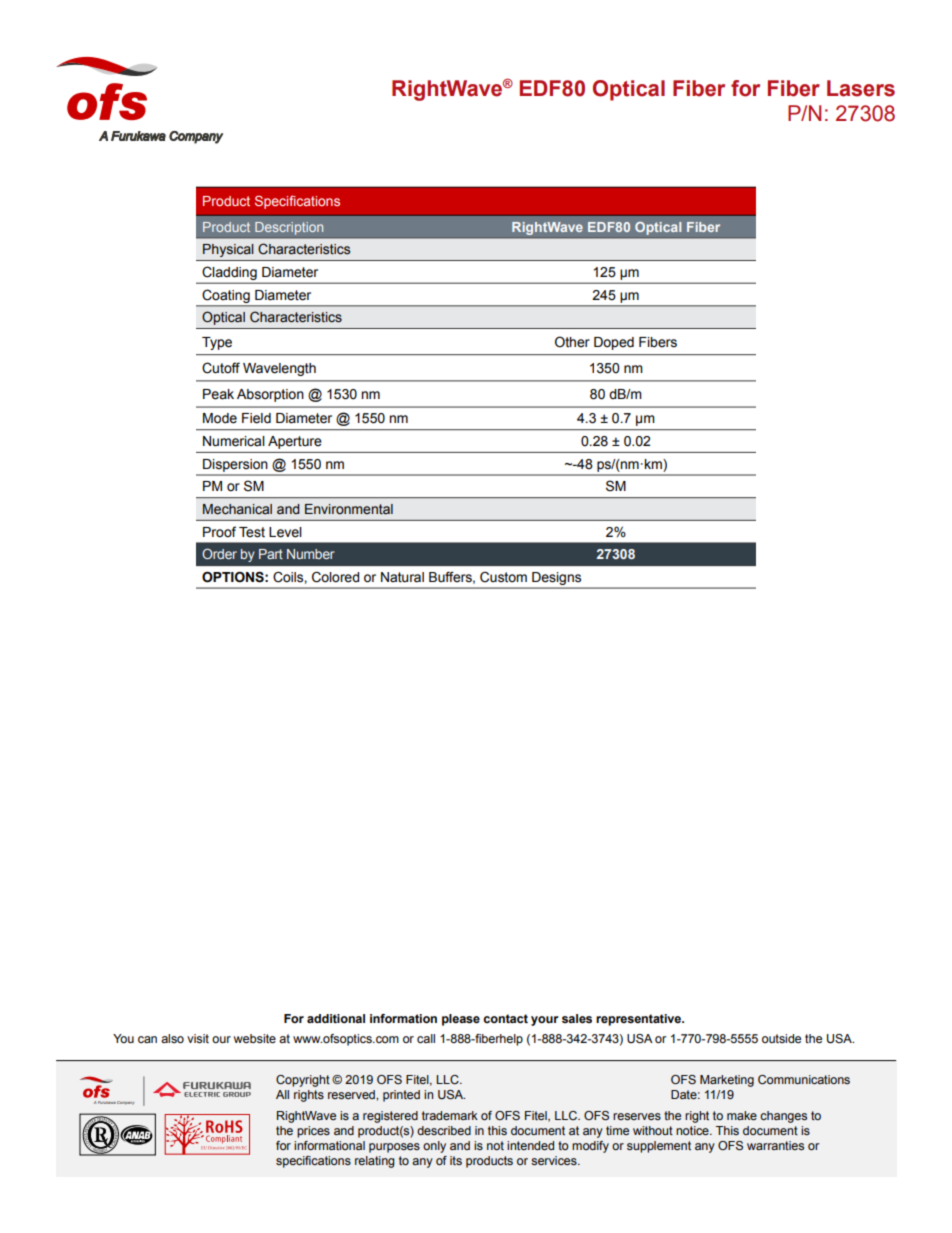 This screenshot has height=1233, width=952. What do you see at coordinates (289, 228) in the screenshot?
I see `Description` at bounding box center [289, 228].
